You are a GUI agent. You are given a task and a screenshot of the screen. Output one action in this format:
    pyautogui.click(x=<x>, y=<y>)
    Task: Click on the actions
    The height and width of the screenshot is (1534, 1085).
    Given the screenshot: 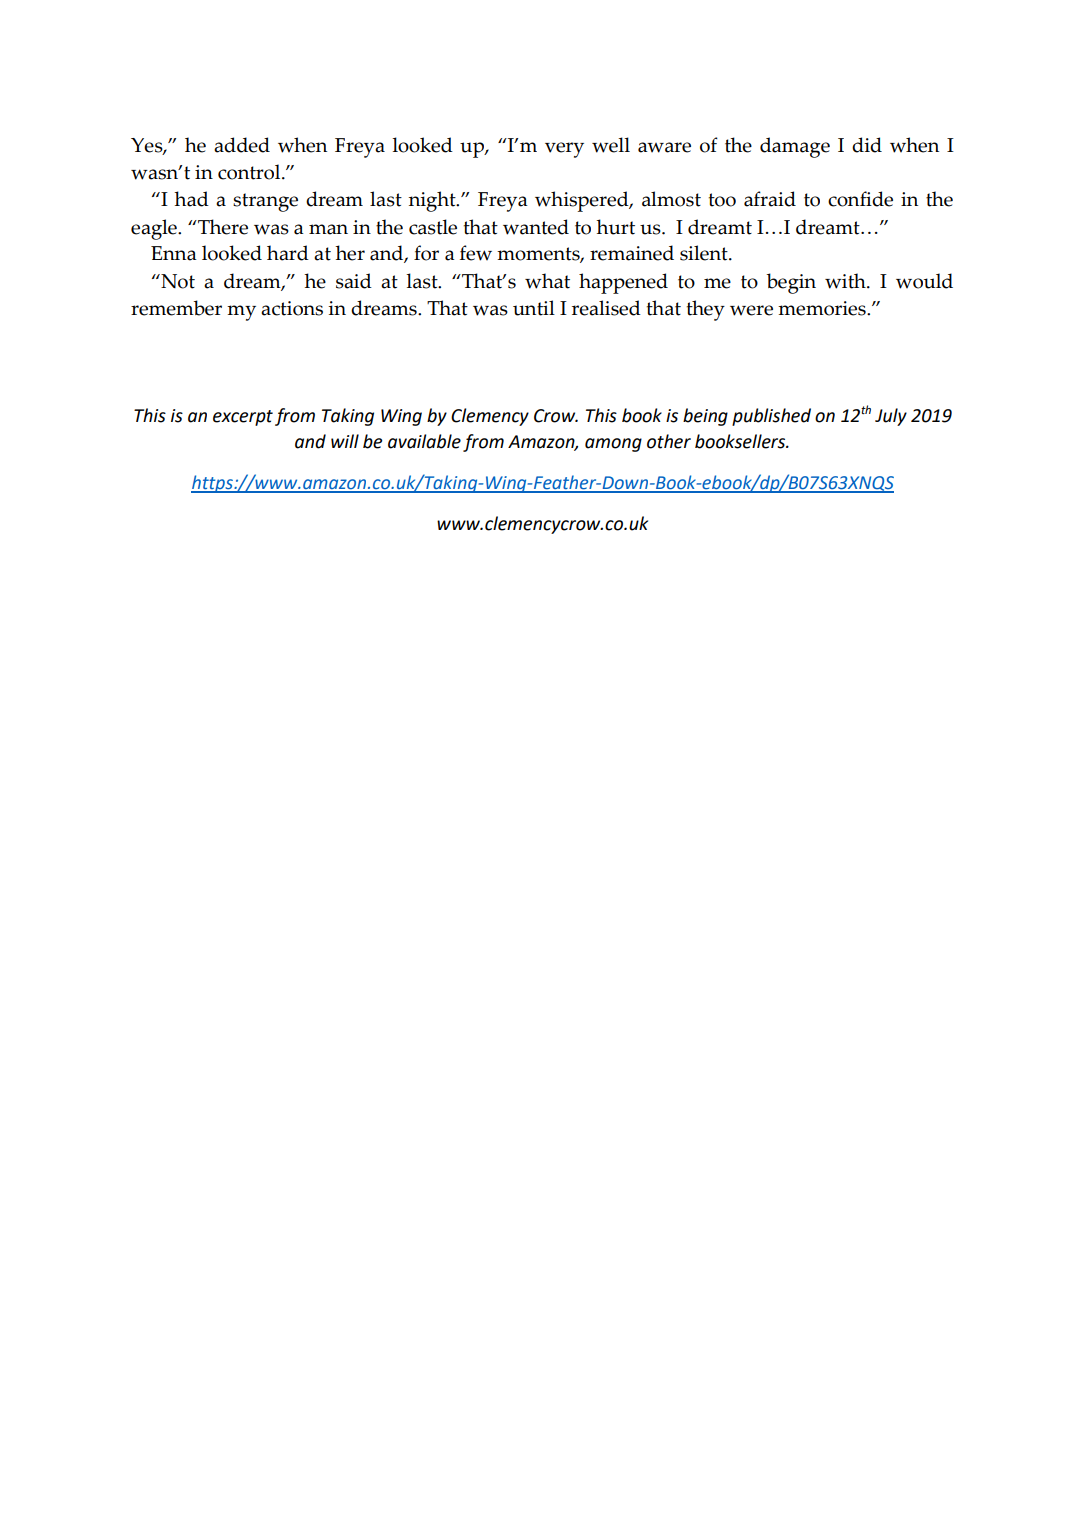 What is the action you would take?
    pyautogui.click(x=292, y=308)
